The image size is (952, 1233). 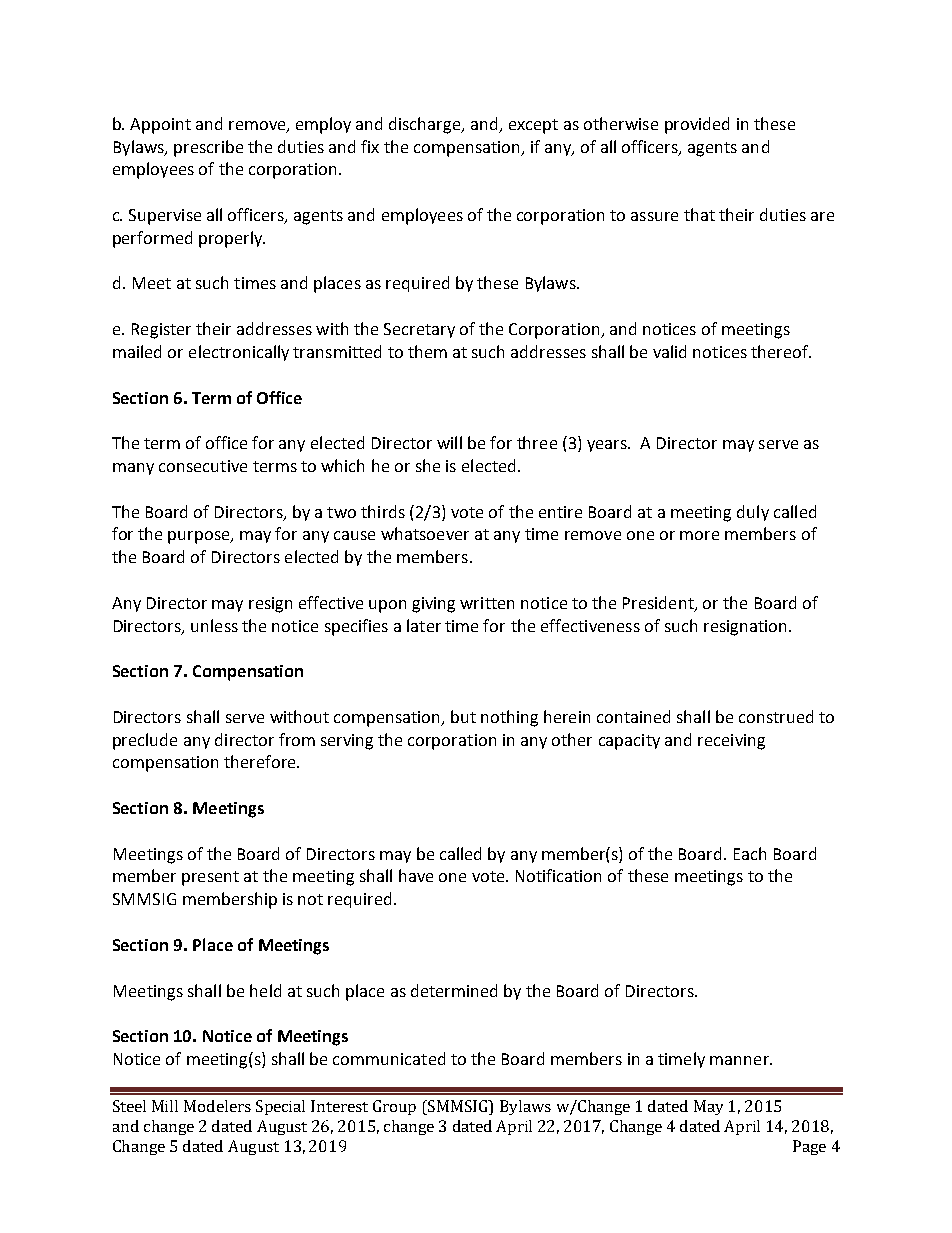 What do you see at coordinates (428, 465) in the page?
I see `she` at bounding box center [428, 465].
